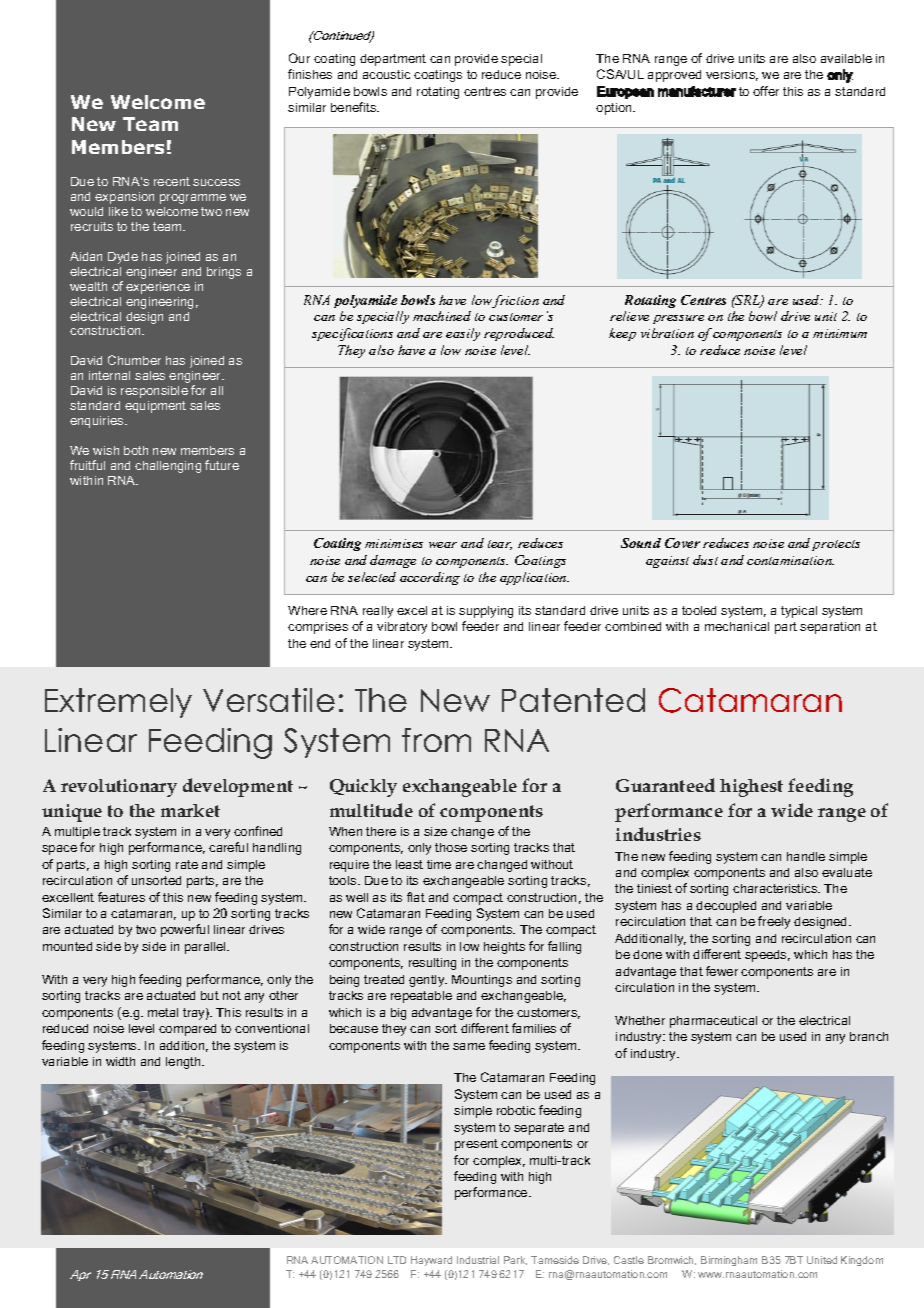 The image size is (924, 1308). Describe the element at coordinates (184, 1063) in the image. I see `length` at that location.
